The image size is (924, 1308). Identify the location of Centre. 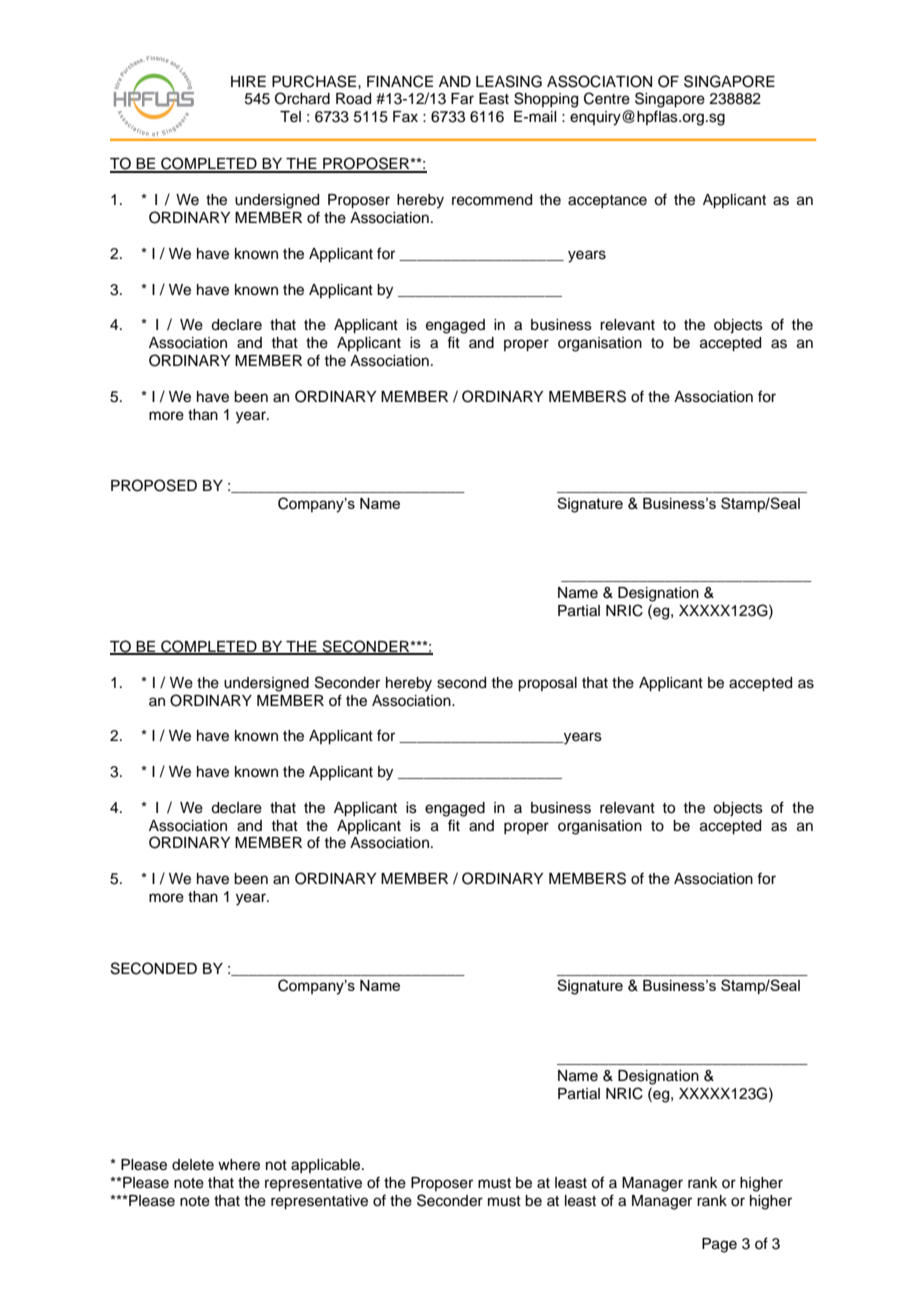
(607, 98).
